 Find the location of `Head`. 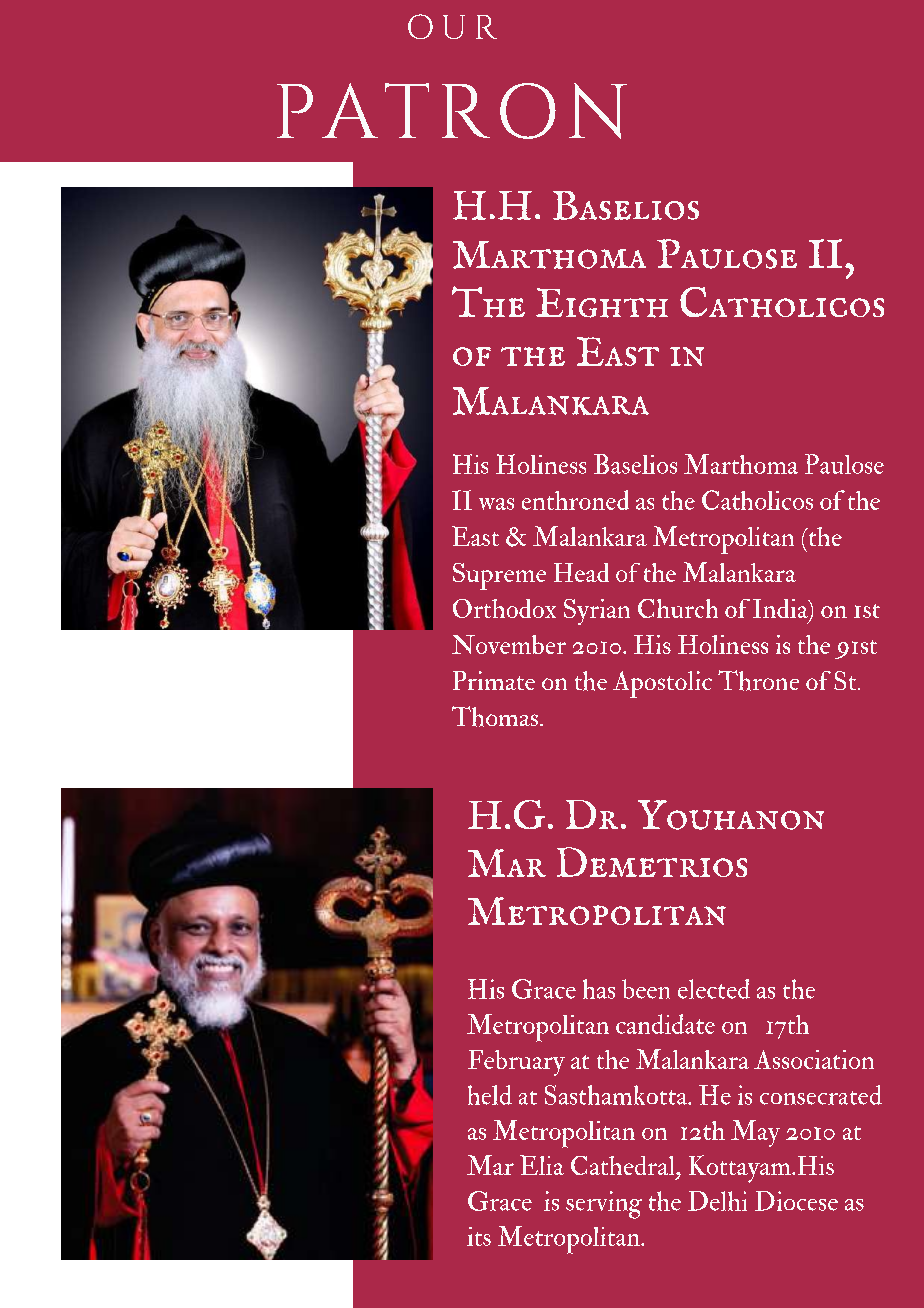

Head is located at coordinates (581, 572).
